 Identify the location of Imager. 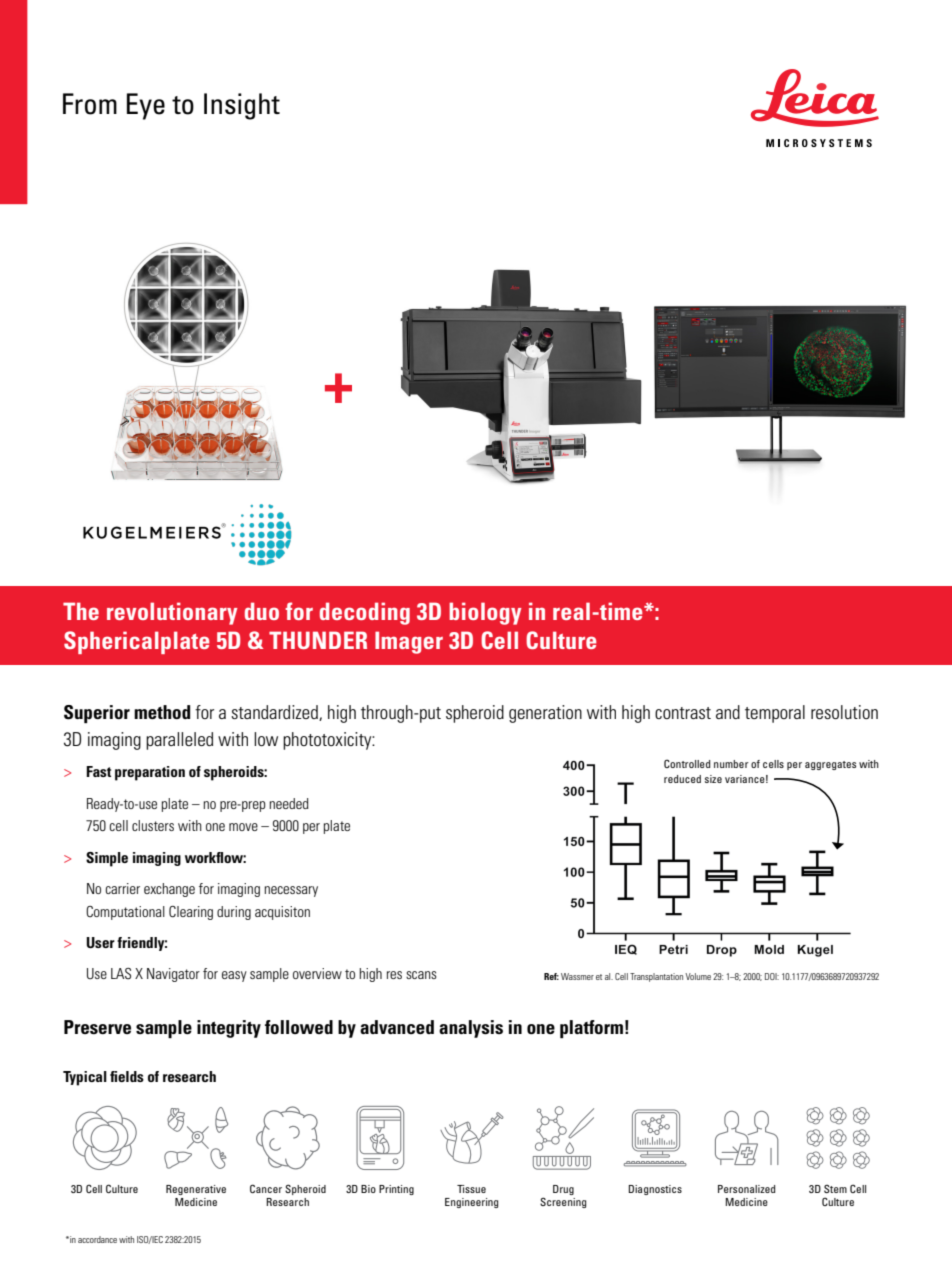
(409, 642).
